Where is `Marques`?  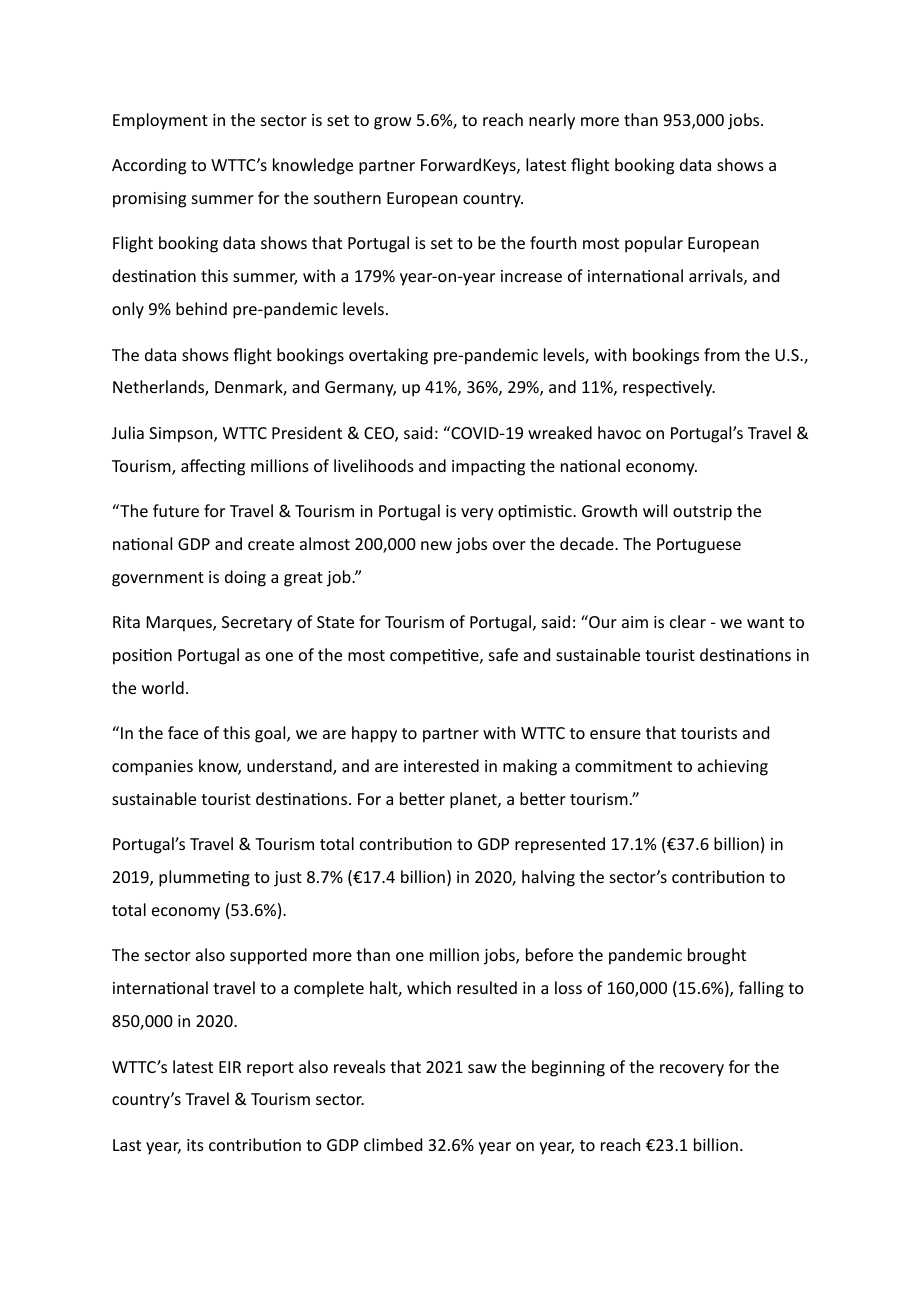 Marques is located at coordinates (180, 624).
